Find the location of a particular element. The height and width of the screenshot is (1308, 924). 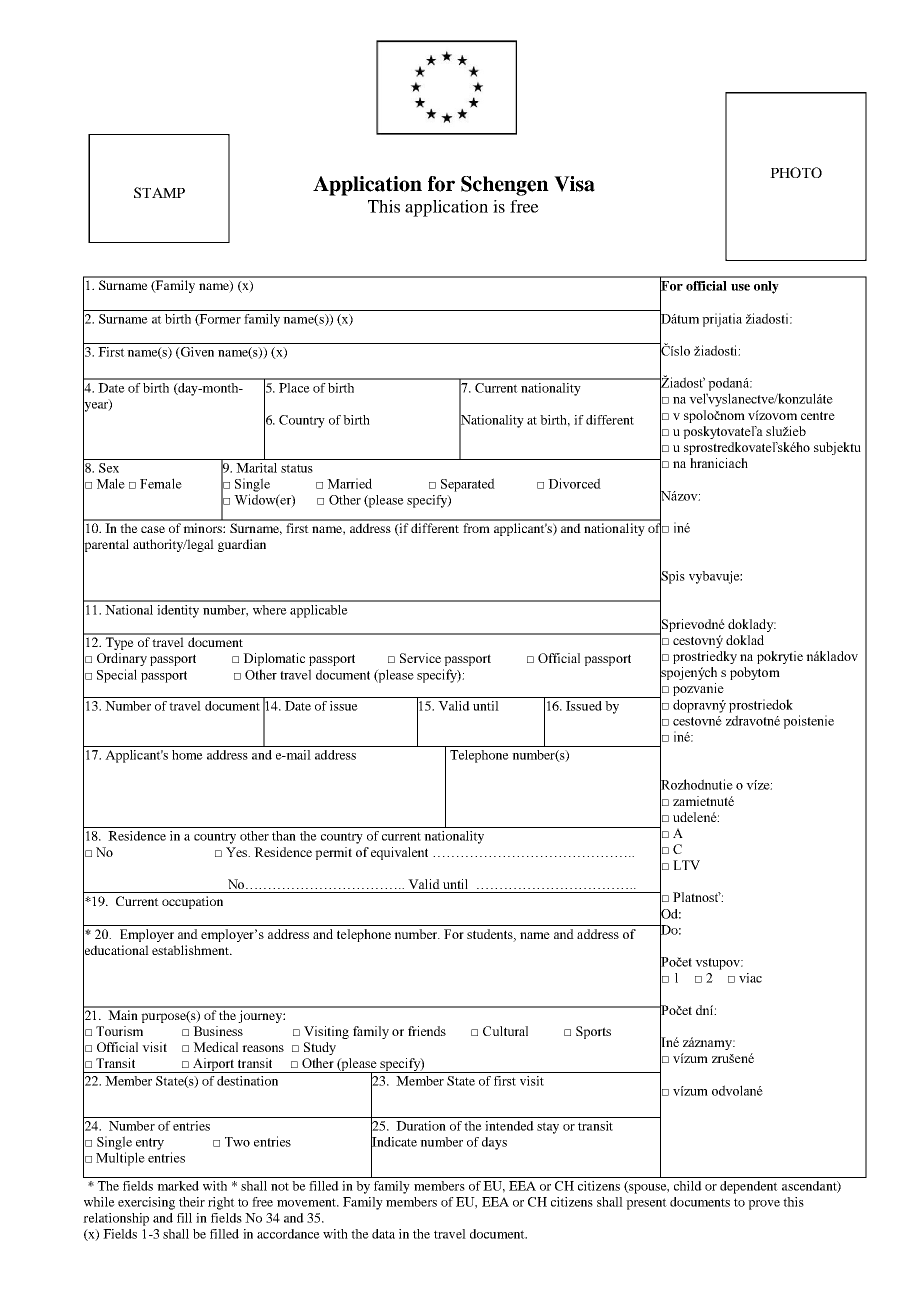

LTV is located at coordinates (686, 865).
